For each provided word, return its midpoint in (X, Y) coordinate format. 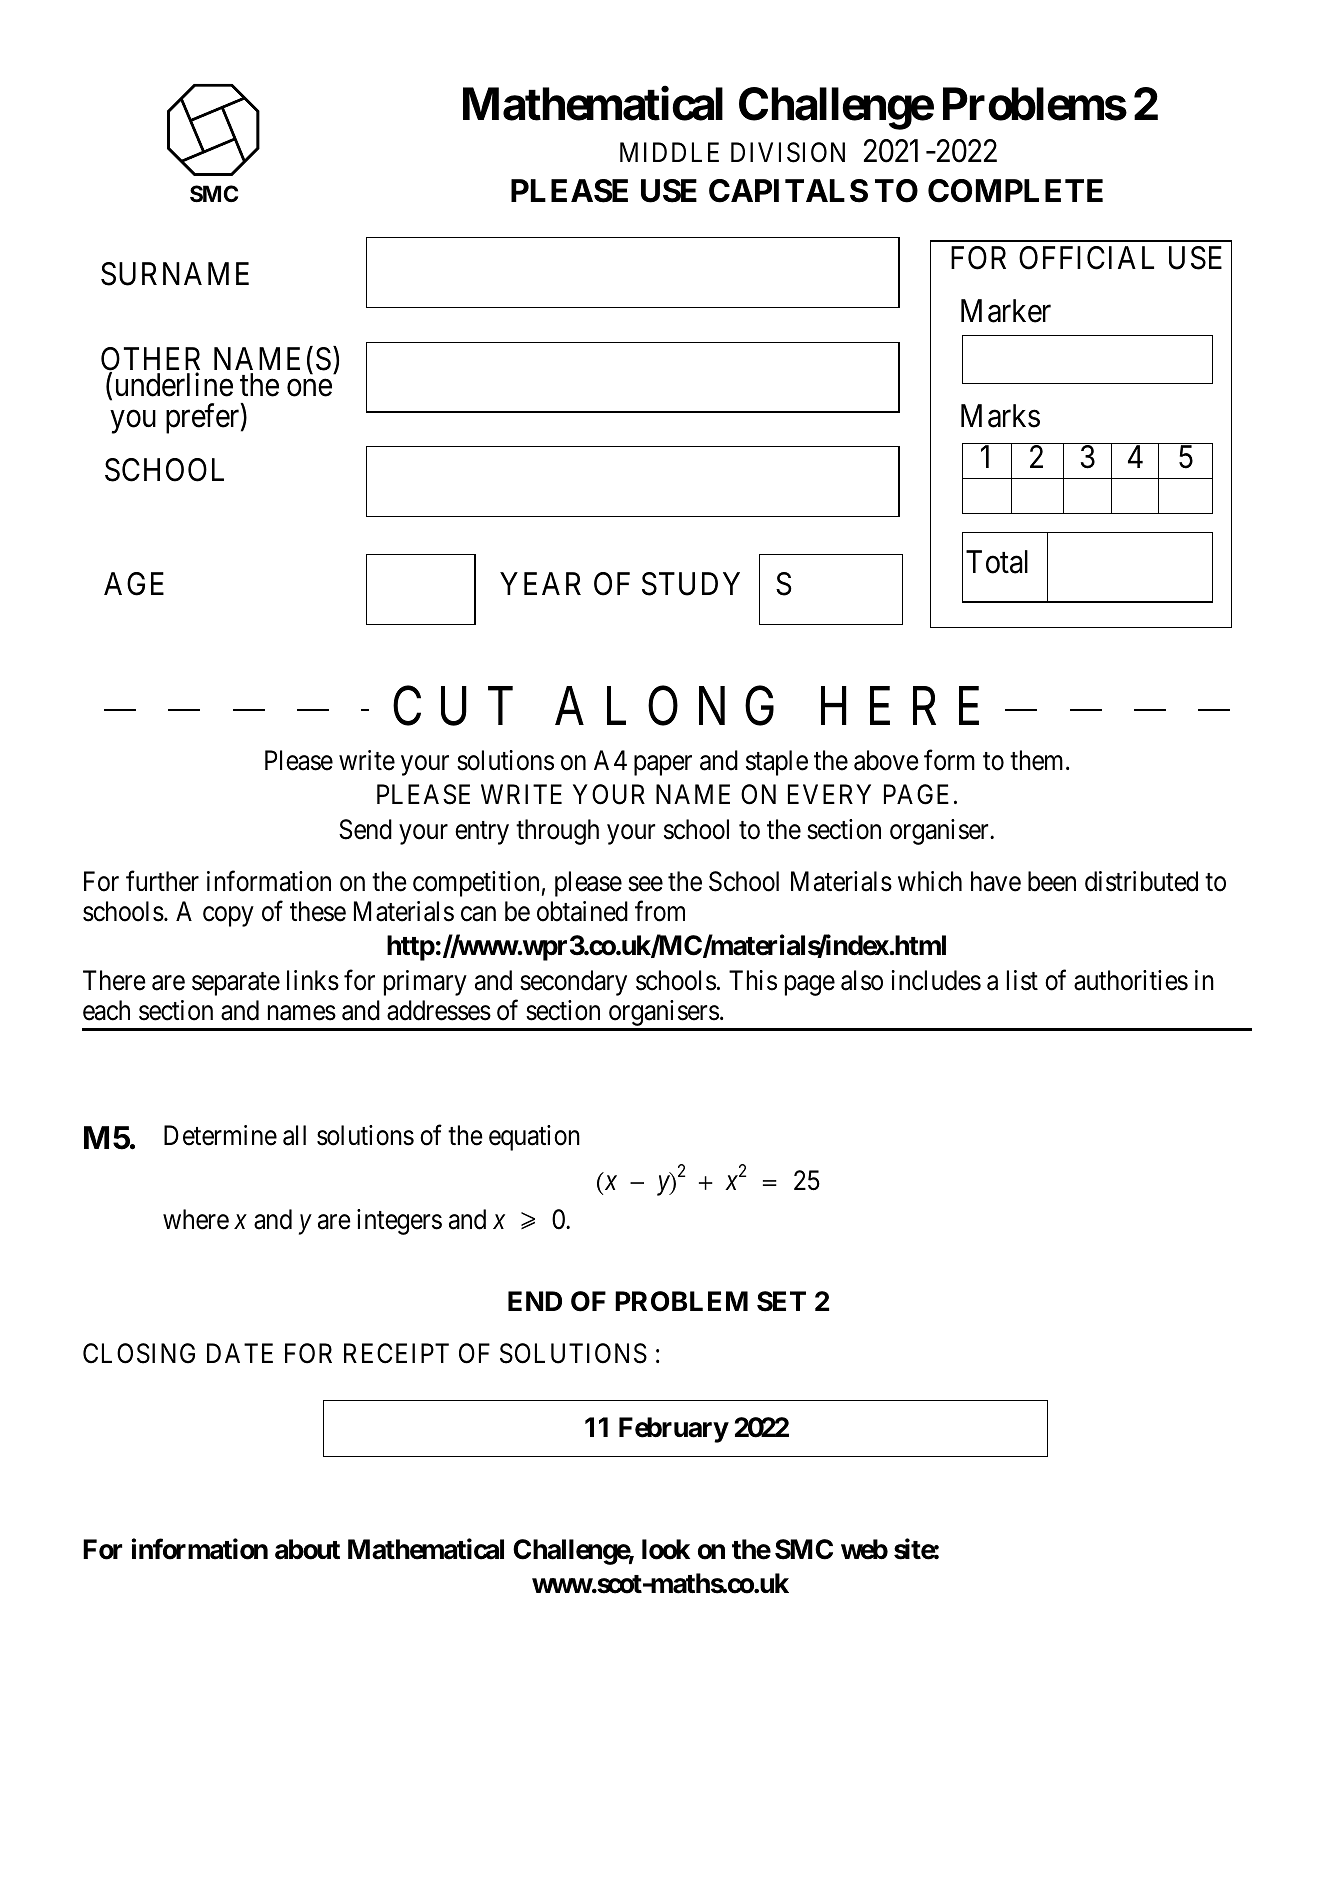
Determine (220, 1135)
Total (997, 562)
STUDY (691, 584)
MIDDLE (669, 152)
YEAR (540, 583)
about (307, 1549)
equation (534, 1138)
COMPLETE (1015, 191)
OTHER (150, 360)
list (1022, 980)
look (666, 1549)
